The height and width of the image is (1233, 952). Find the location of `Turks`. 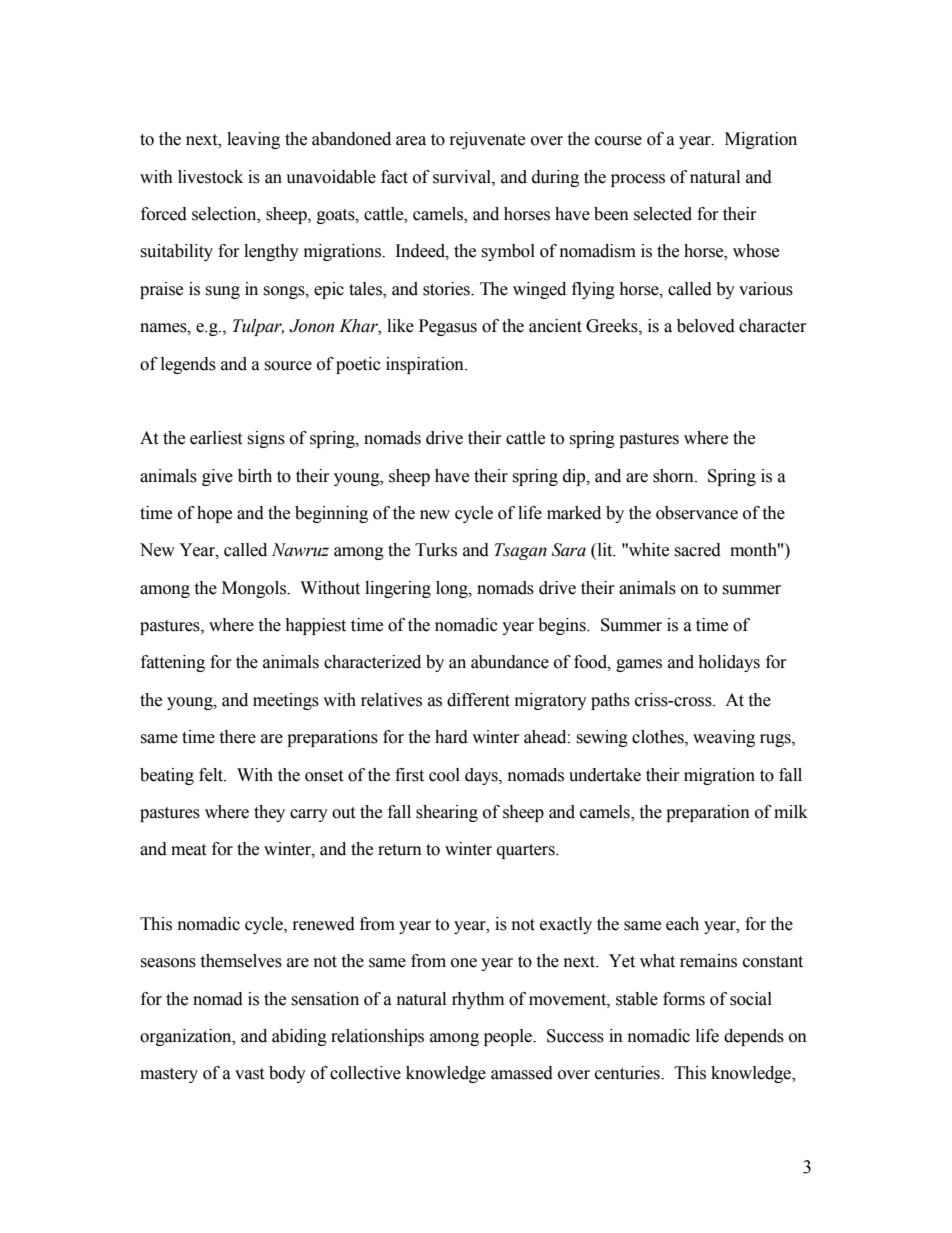

Turks is located at coordinates (436, 550).
